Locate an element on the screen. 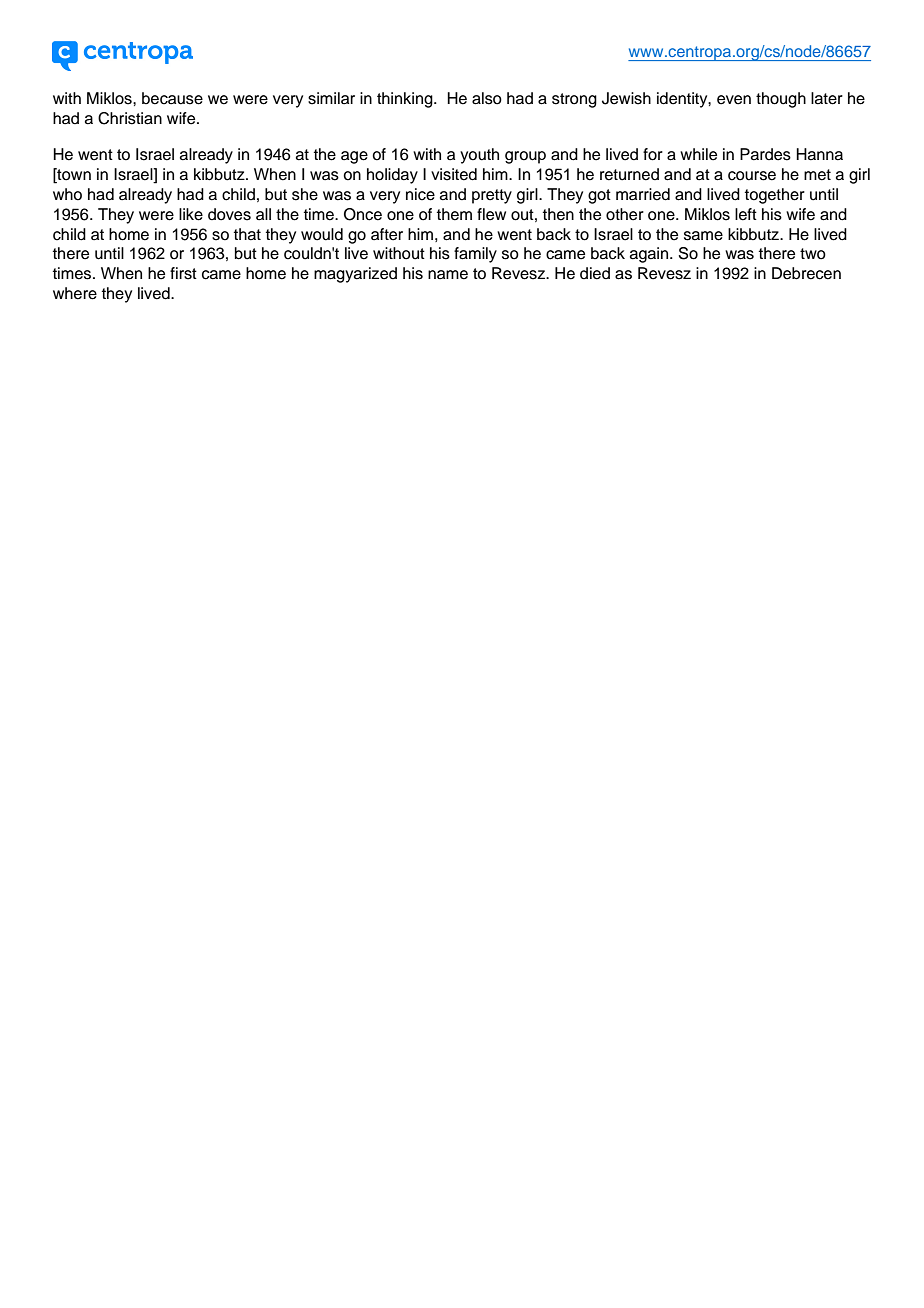  thinking is located at coordinates (406, 100).
